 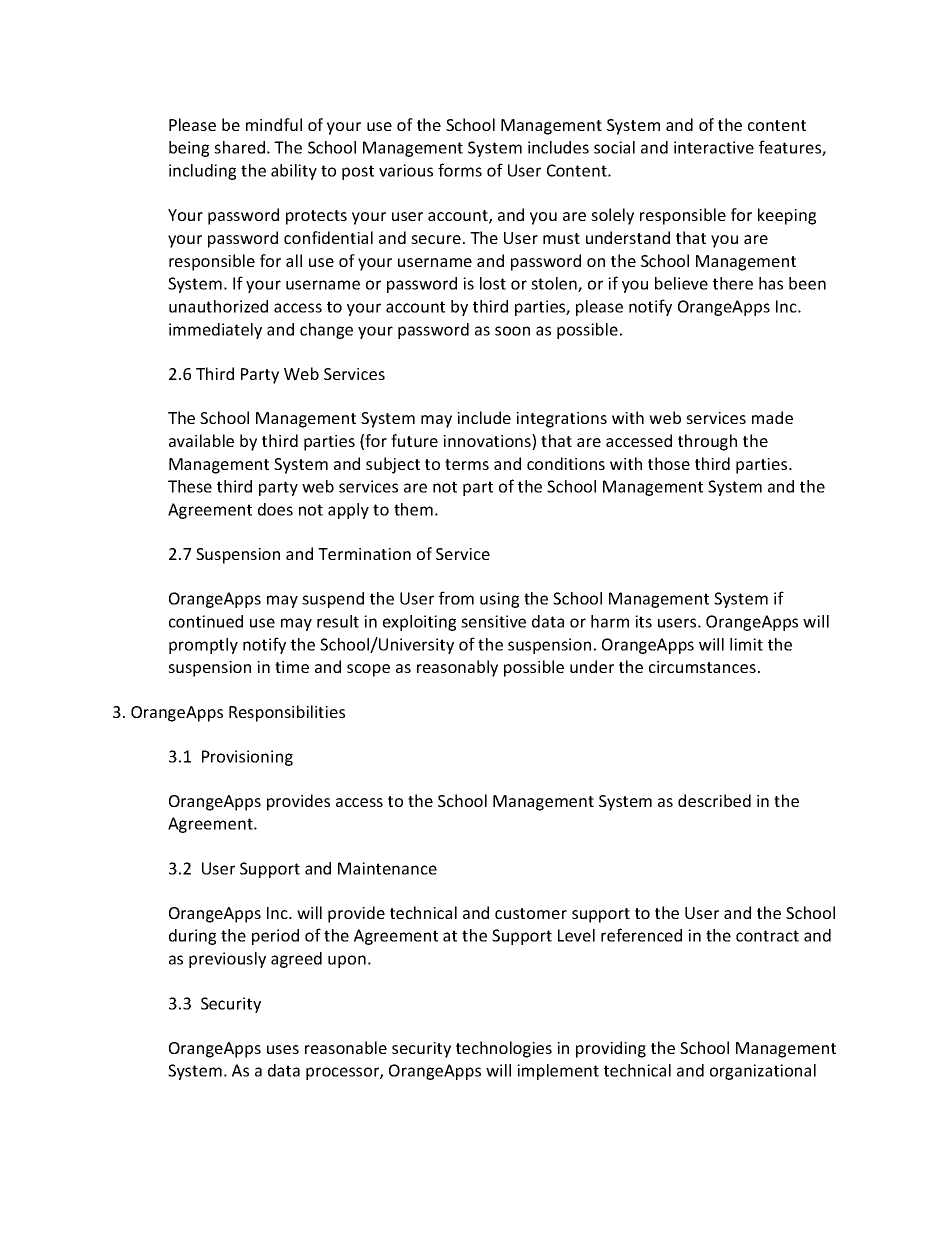 I want to click on interactive, so click(x=714, y=147).
